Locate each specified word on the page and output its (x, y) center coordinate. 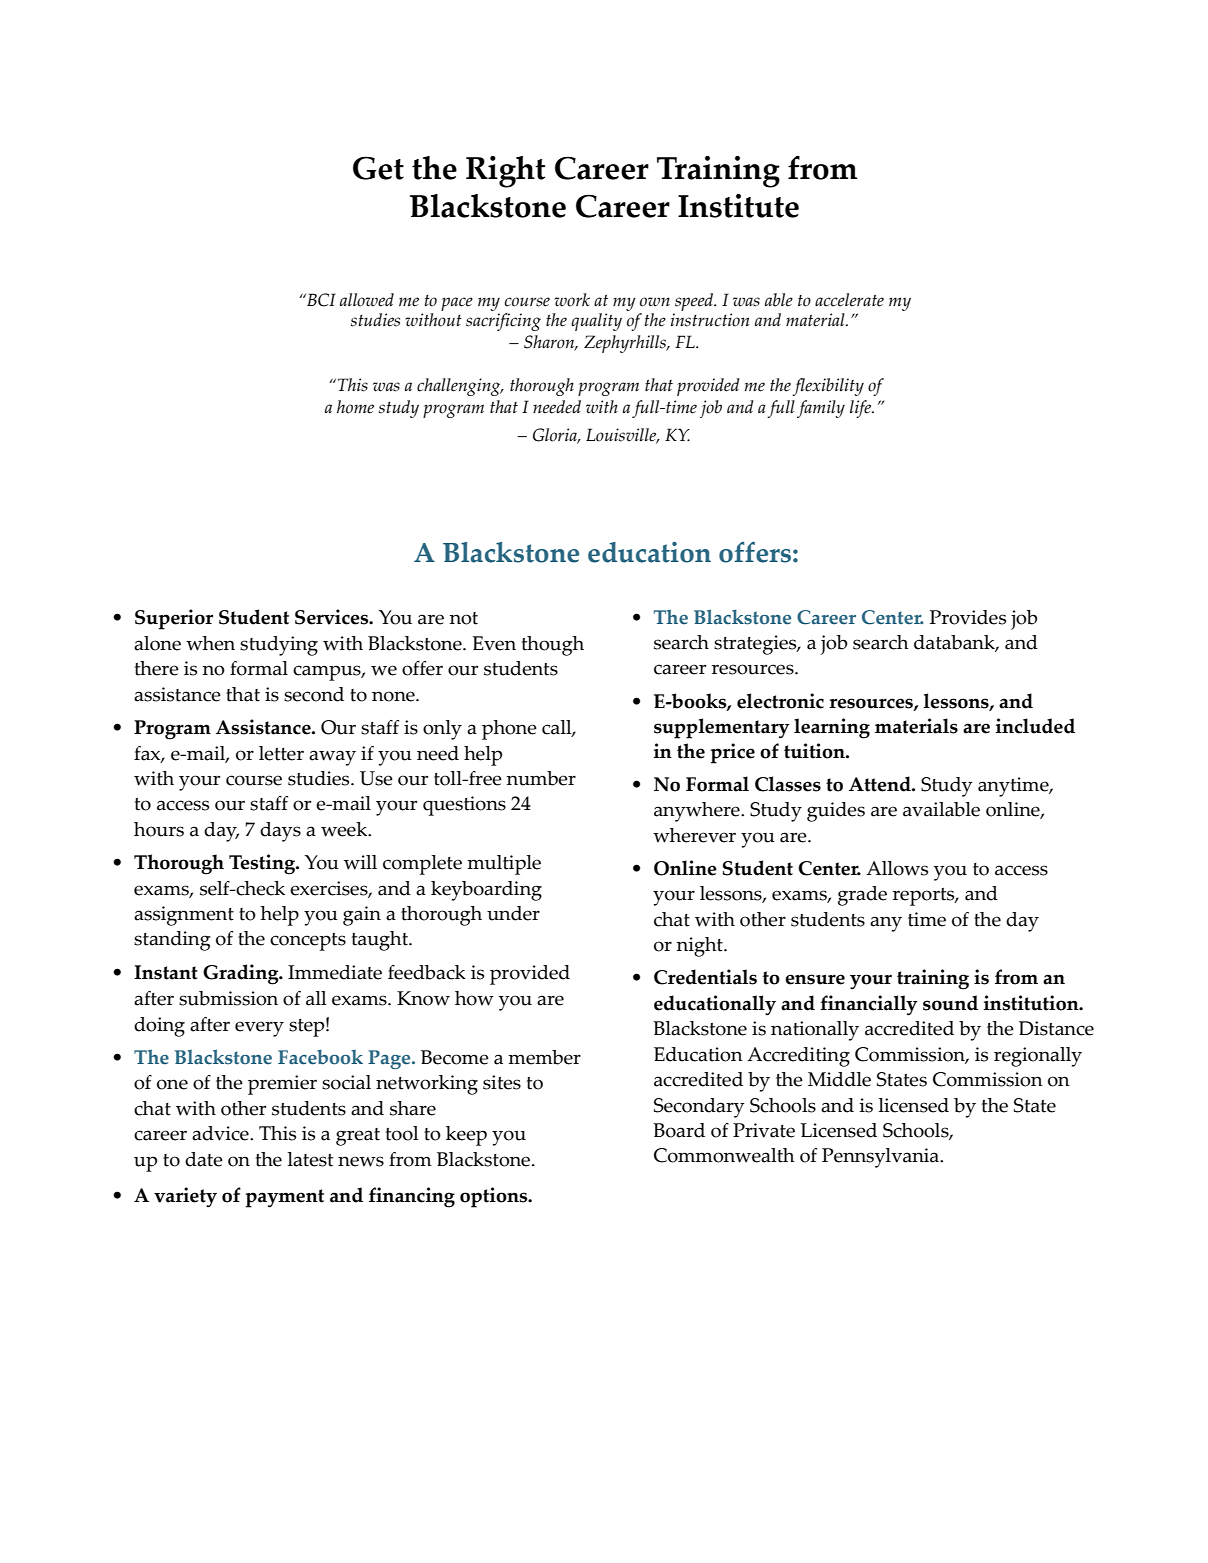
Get (378, 168)
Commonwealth (724, 1155)
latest (311, 1159)
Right (505, 172)
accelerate (849, 300)
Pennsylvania (882, 1158)
